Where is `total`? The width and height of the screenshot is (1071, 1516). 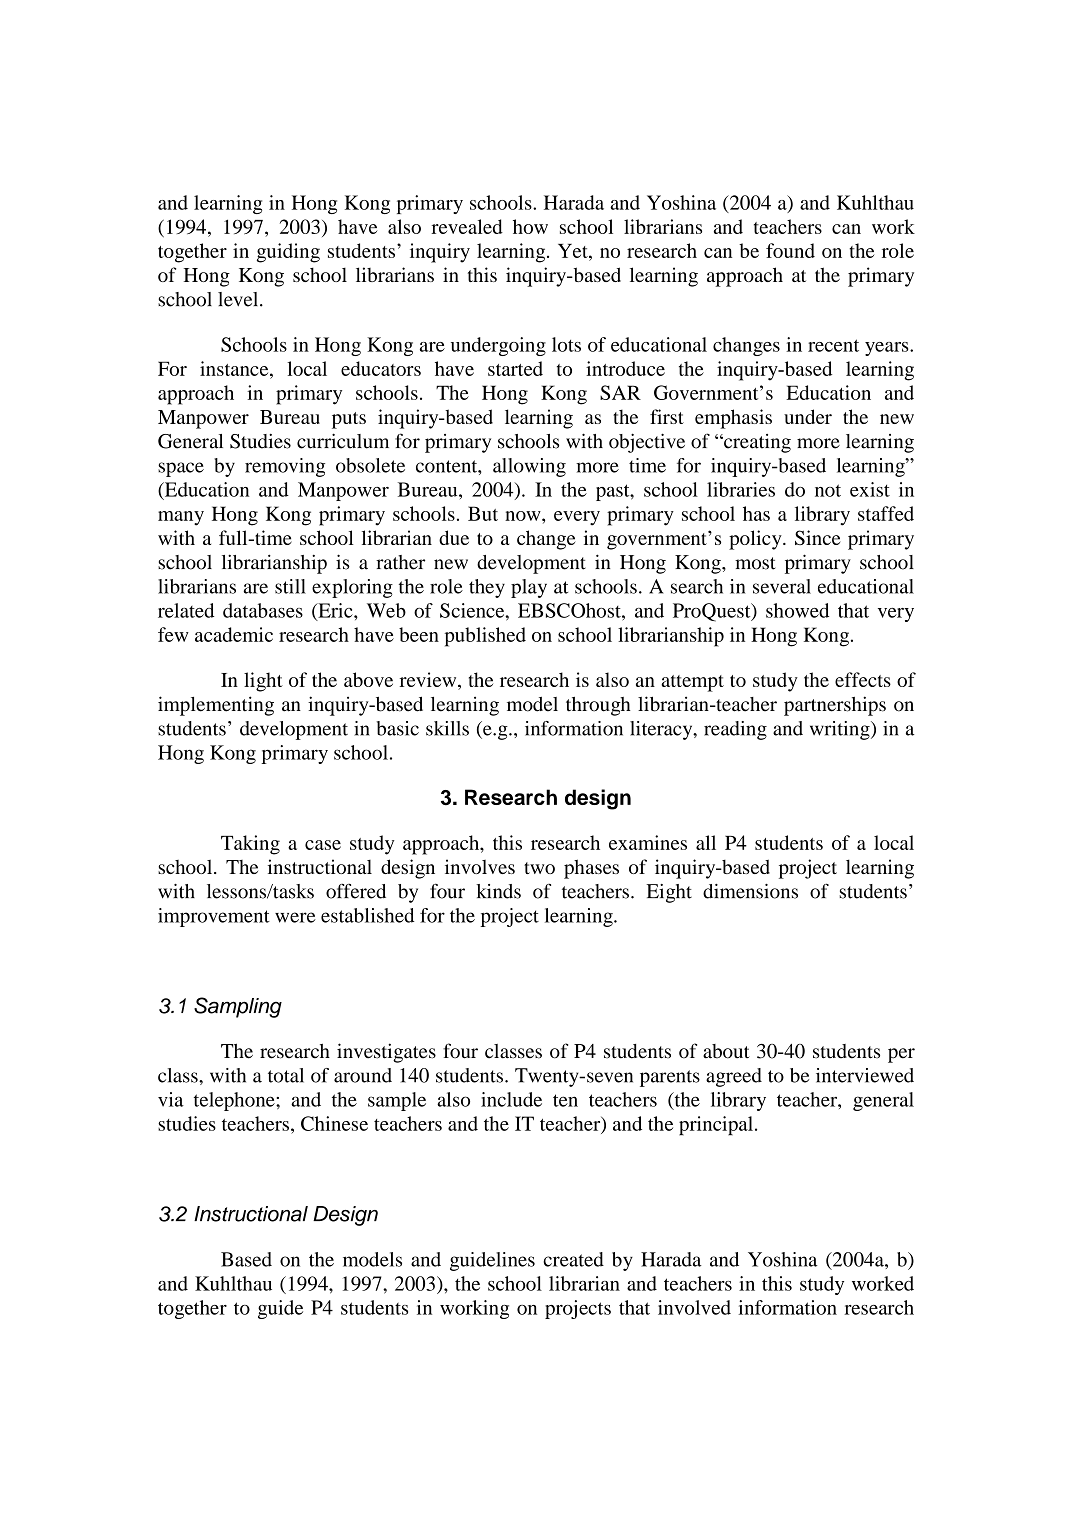 total is located at coordinates (286, 1075).
